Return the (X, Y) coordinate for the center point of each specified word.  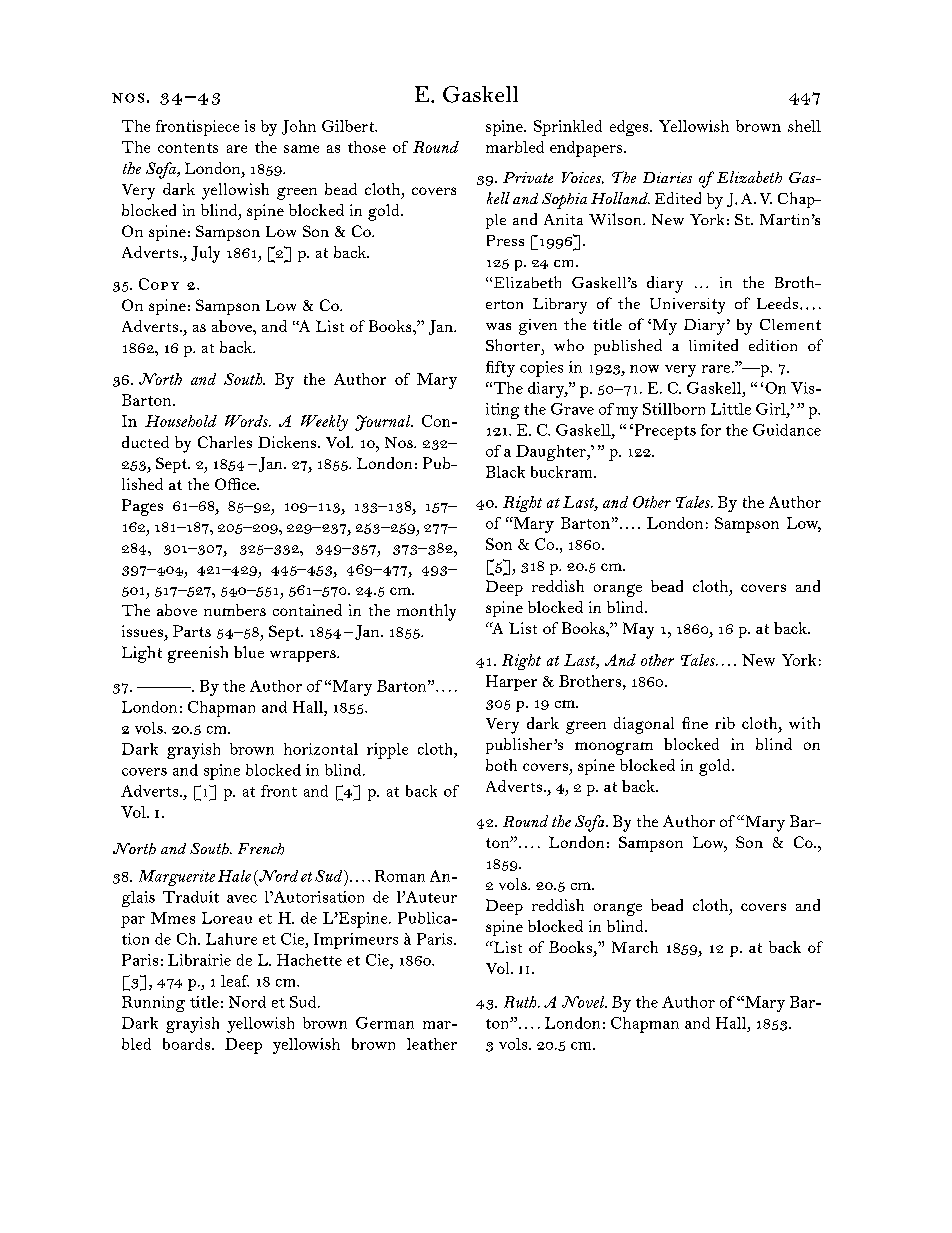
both (501, 765)
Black (505, 472)
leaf (235, 981)
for (711, 430)
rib (725, 723)
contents (188, 148)
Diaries (667, 177)
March (635, 947)
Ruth (521, 1002)
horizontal (321, 749)
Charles (225, 442)
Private (528, 177)
